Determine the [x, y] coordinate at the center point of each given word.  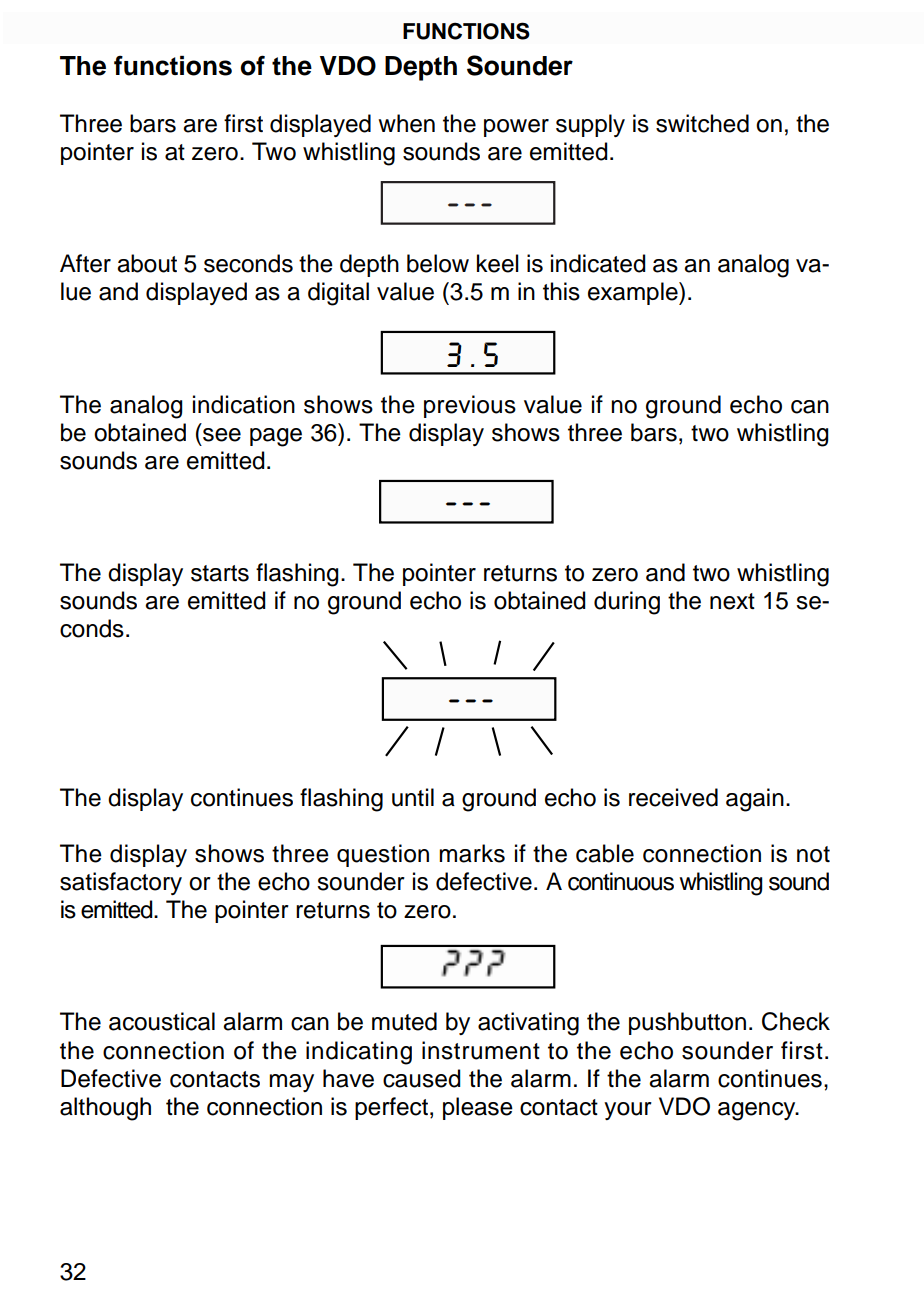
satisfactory [121, 883]
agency [758, 1111]
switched [702, 123]
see [222, 435]
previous [470, 406]
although [105, 1109]
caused [422, 1078]
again [755, 800]
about [147, 263]
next [732, 601]
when [406, 123]
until [413, 797]
